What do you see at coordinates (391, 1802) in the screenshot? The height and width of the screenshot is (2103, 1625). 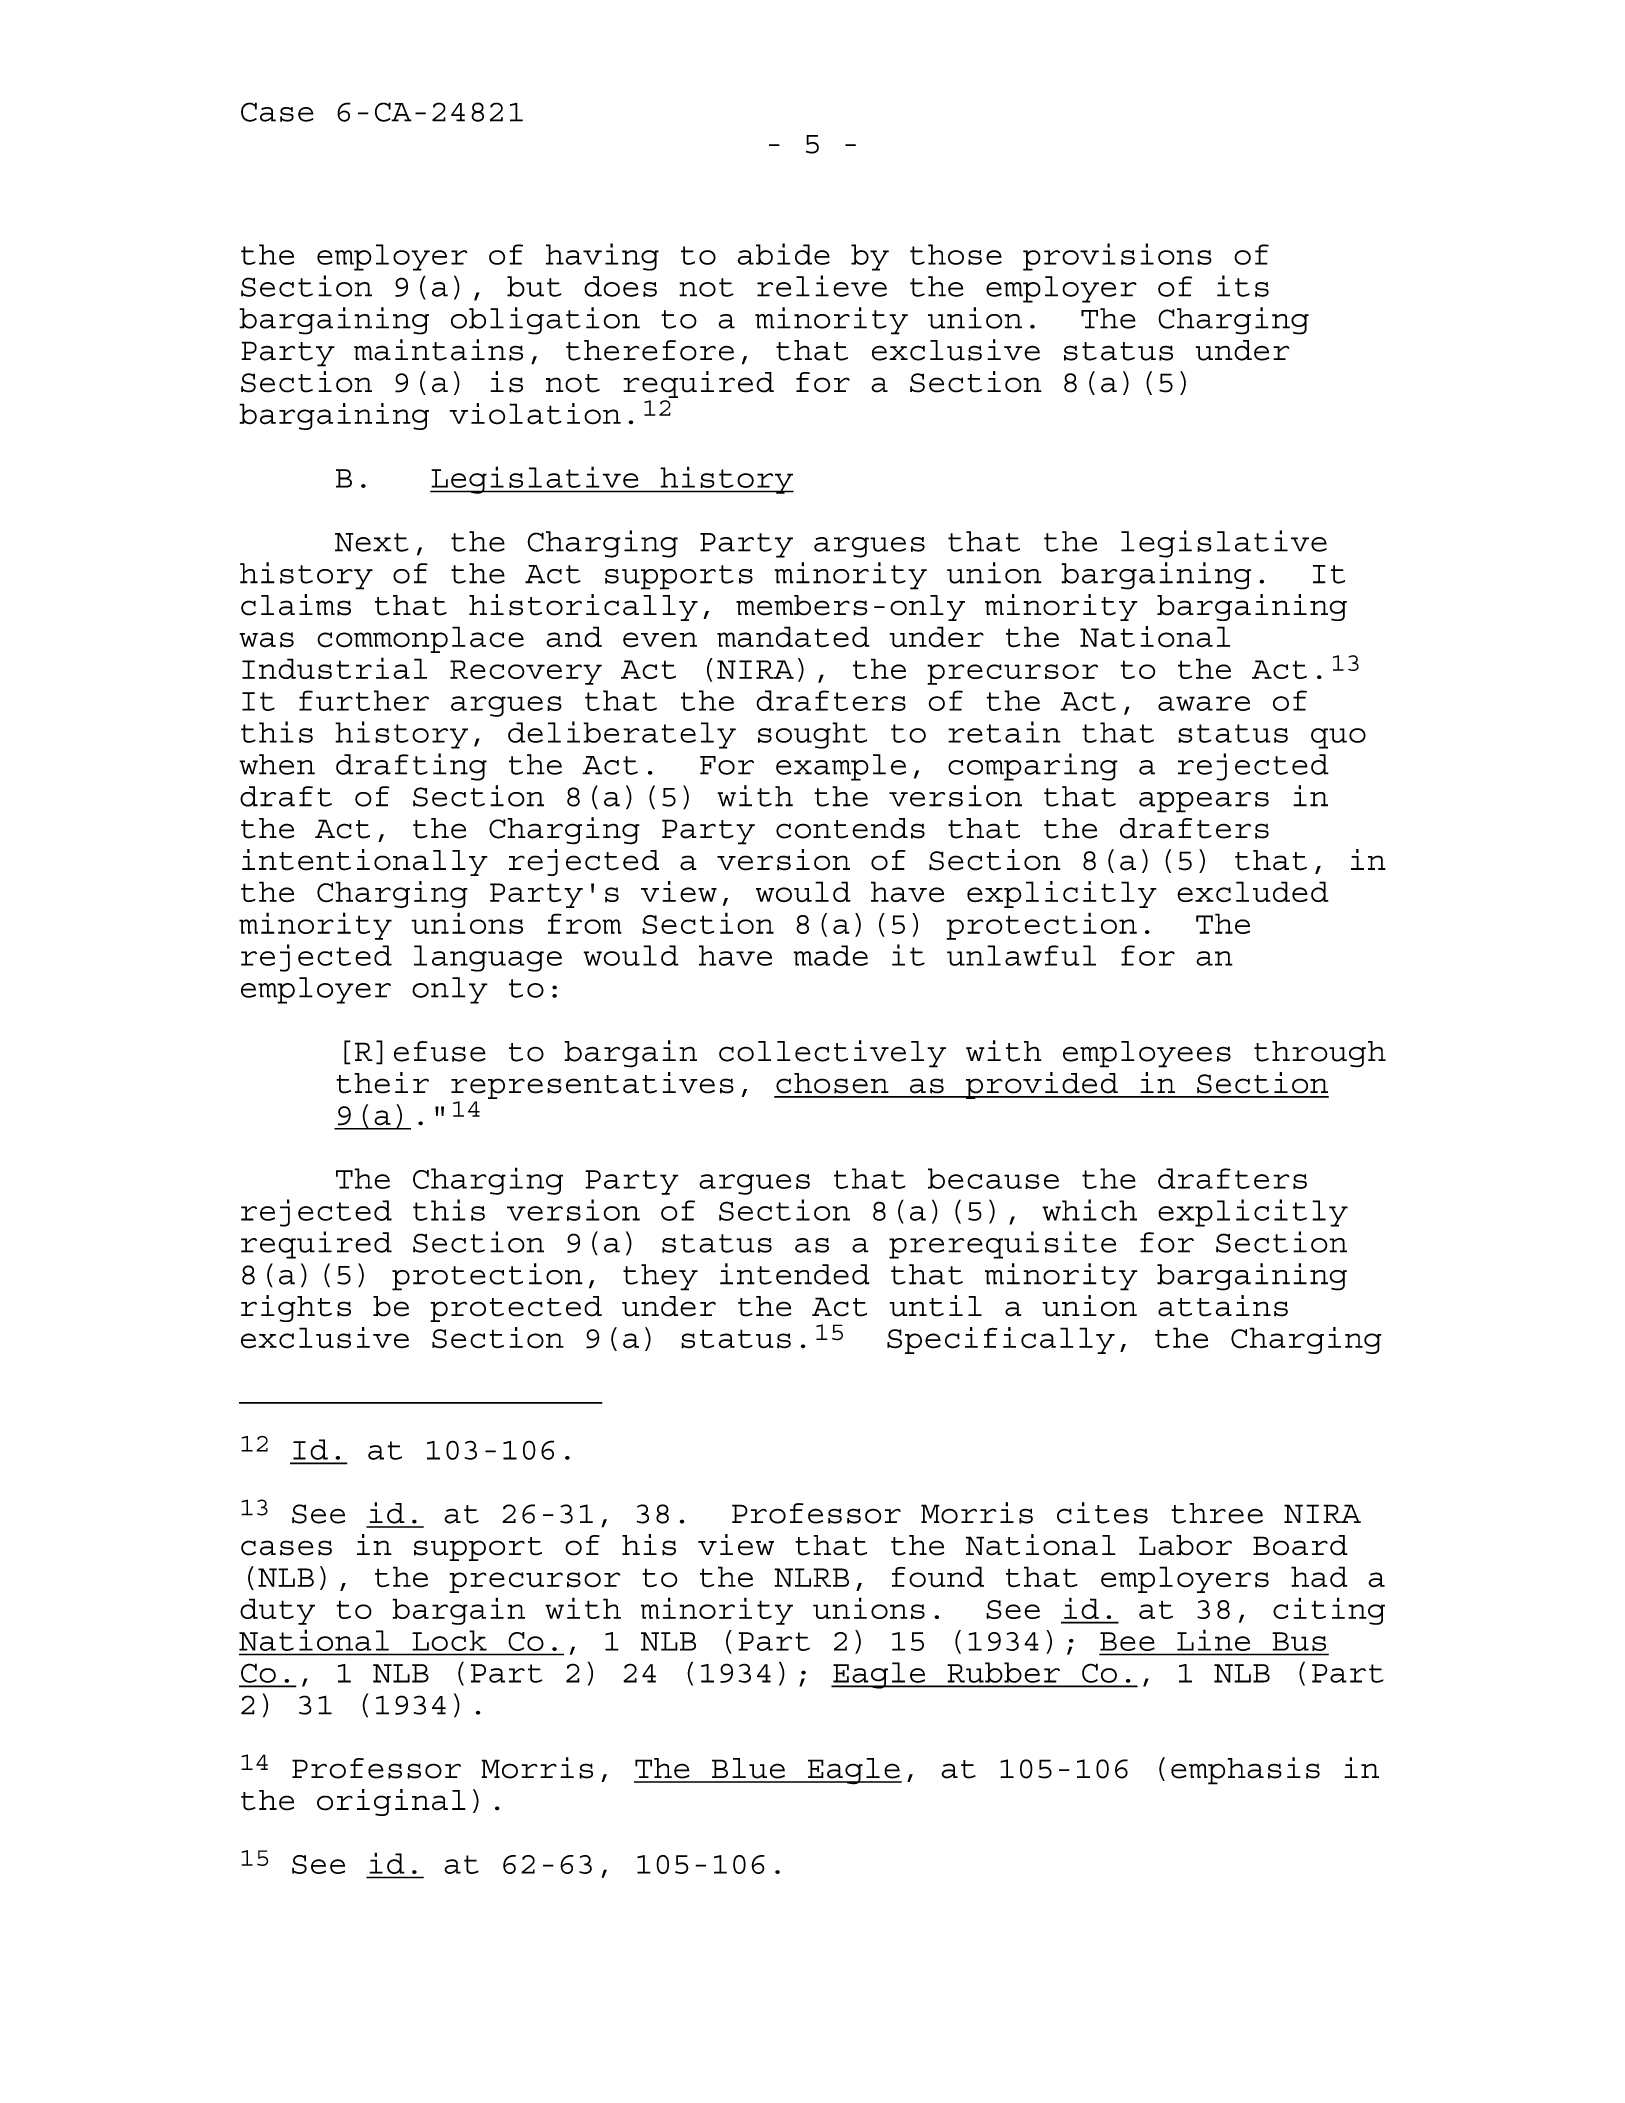 I see `original` at bounding box center [391, 1802].
